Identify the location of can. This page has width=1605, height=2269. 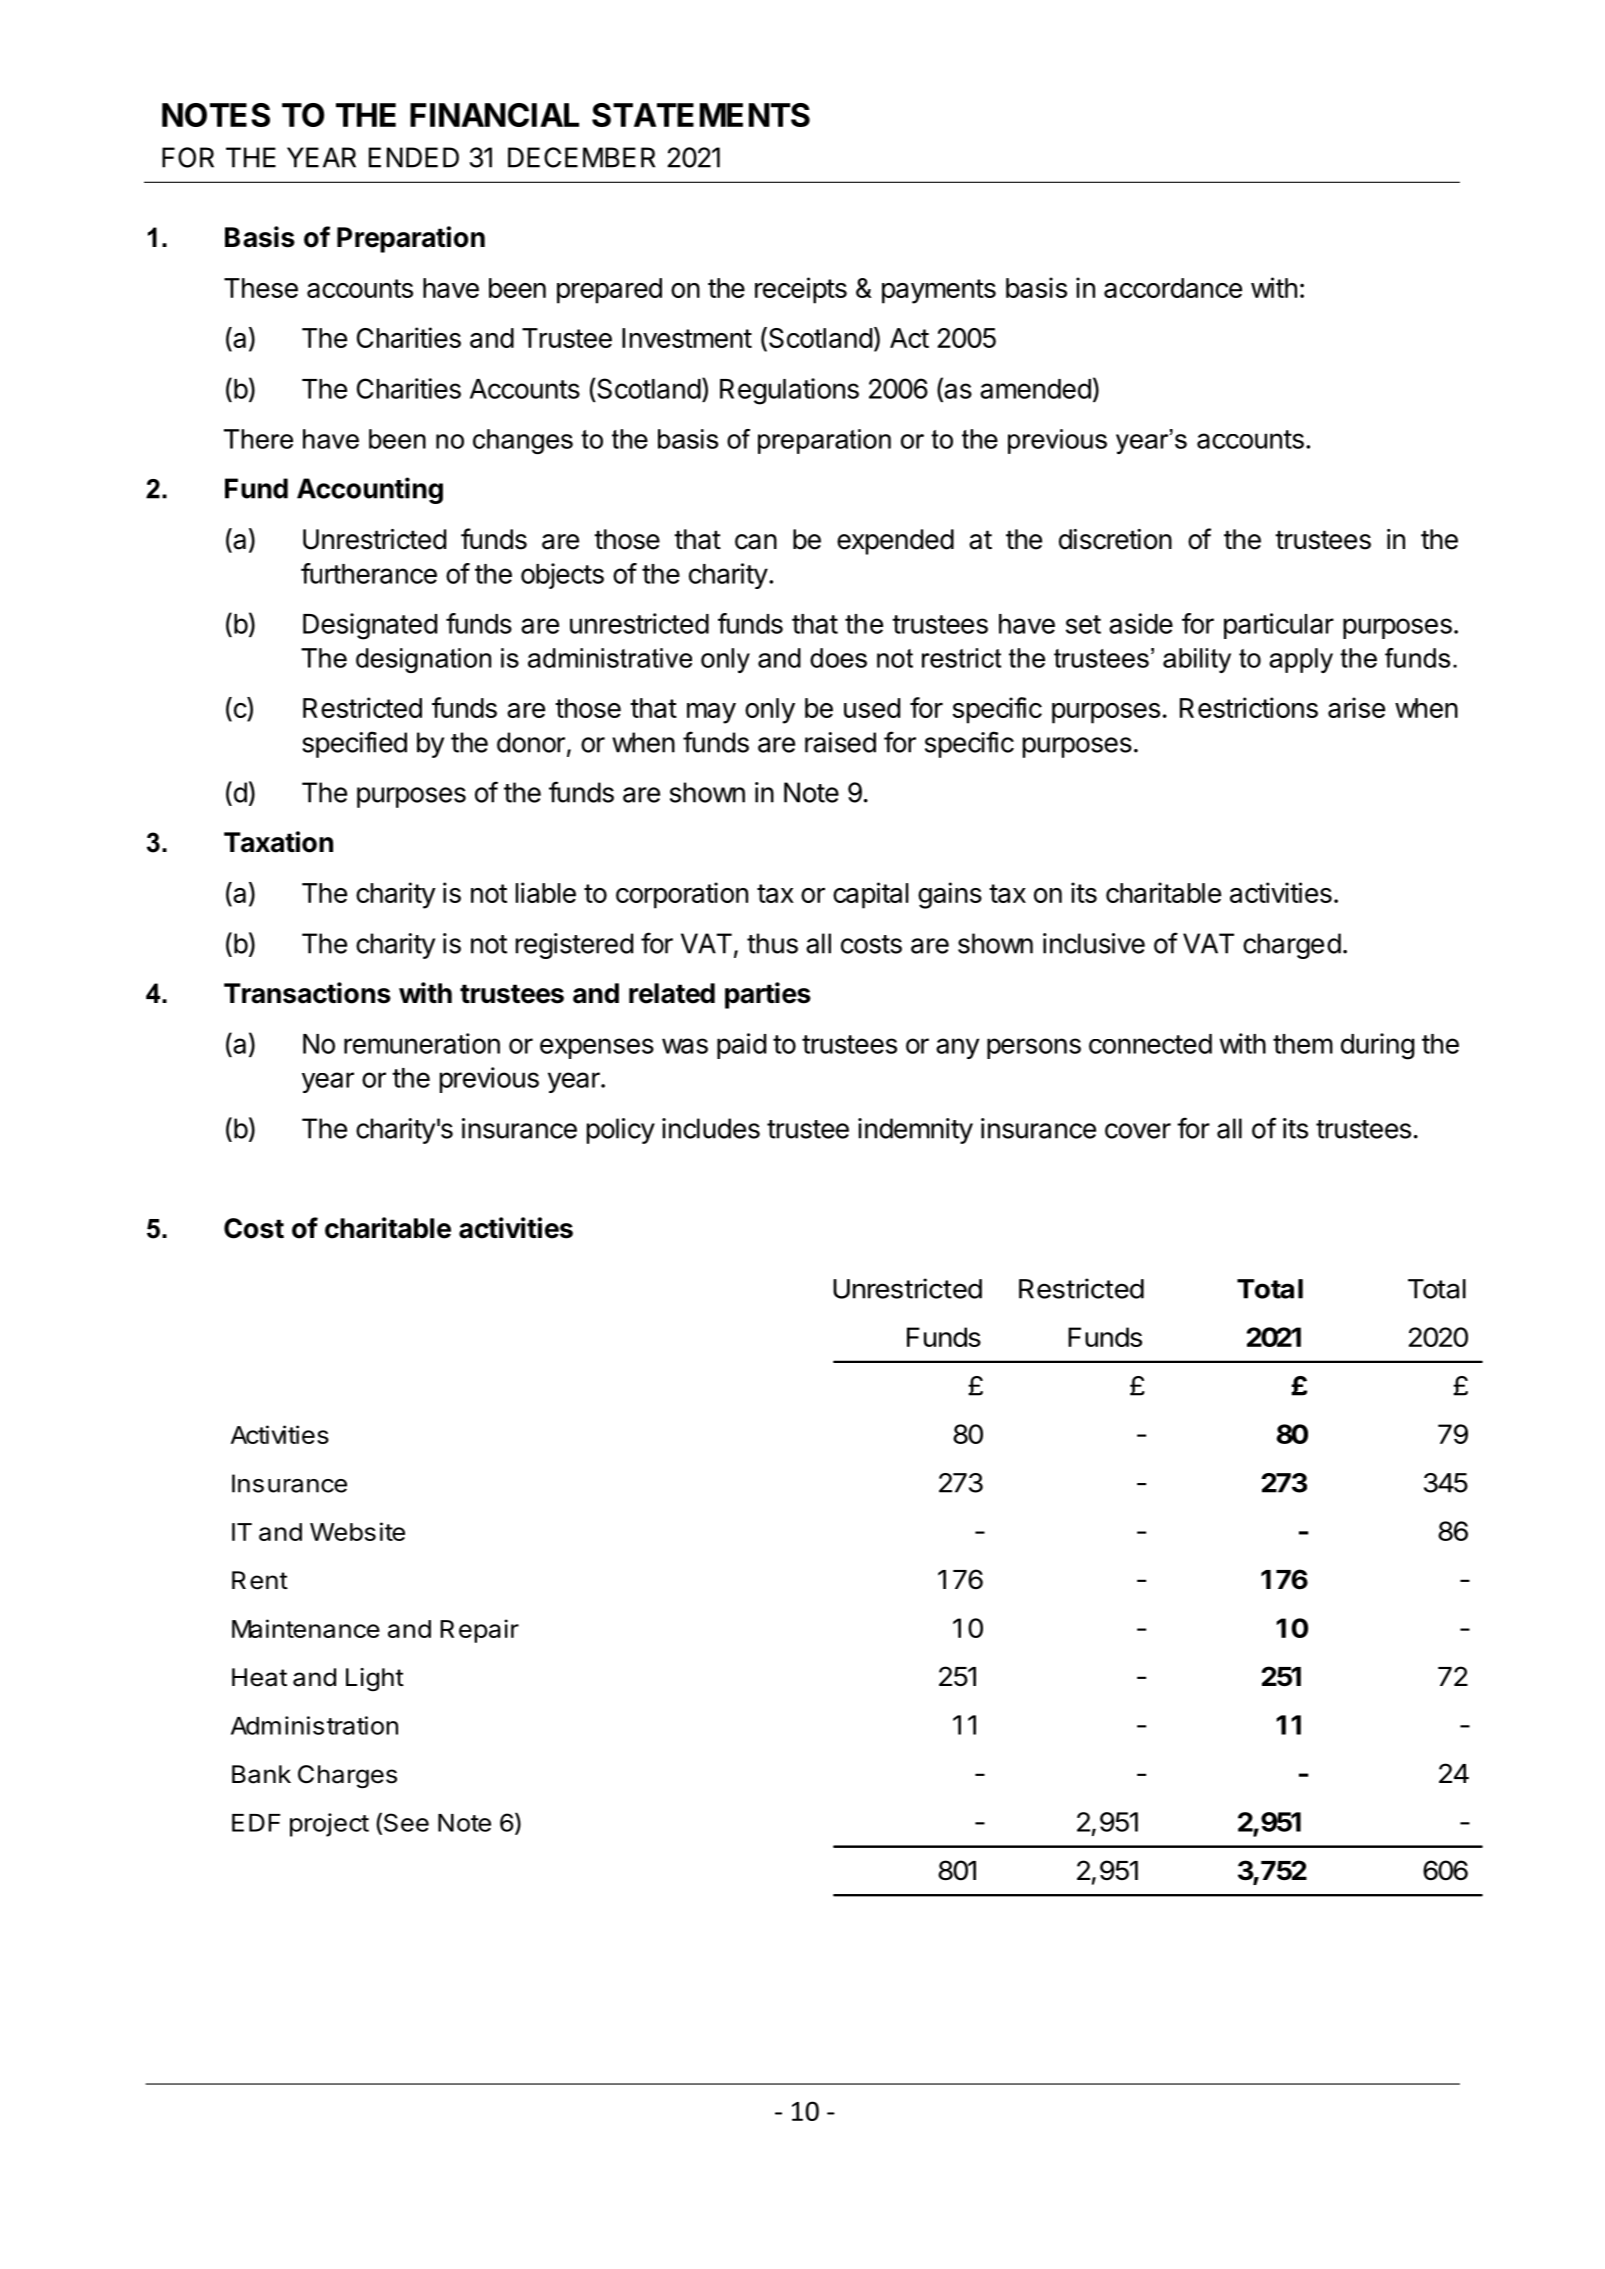
(756, 542).
